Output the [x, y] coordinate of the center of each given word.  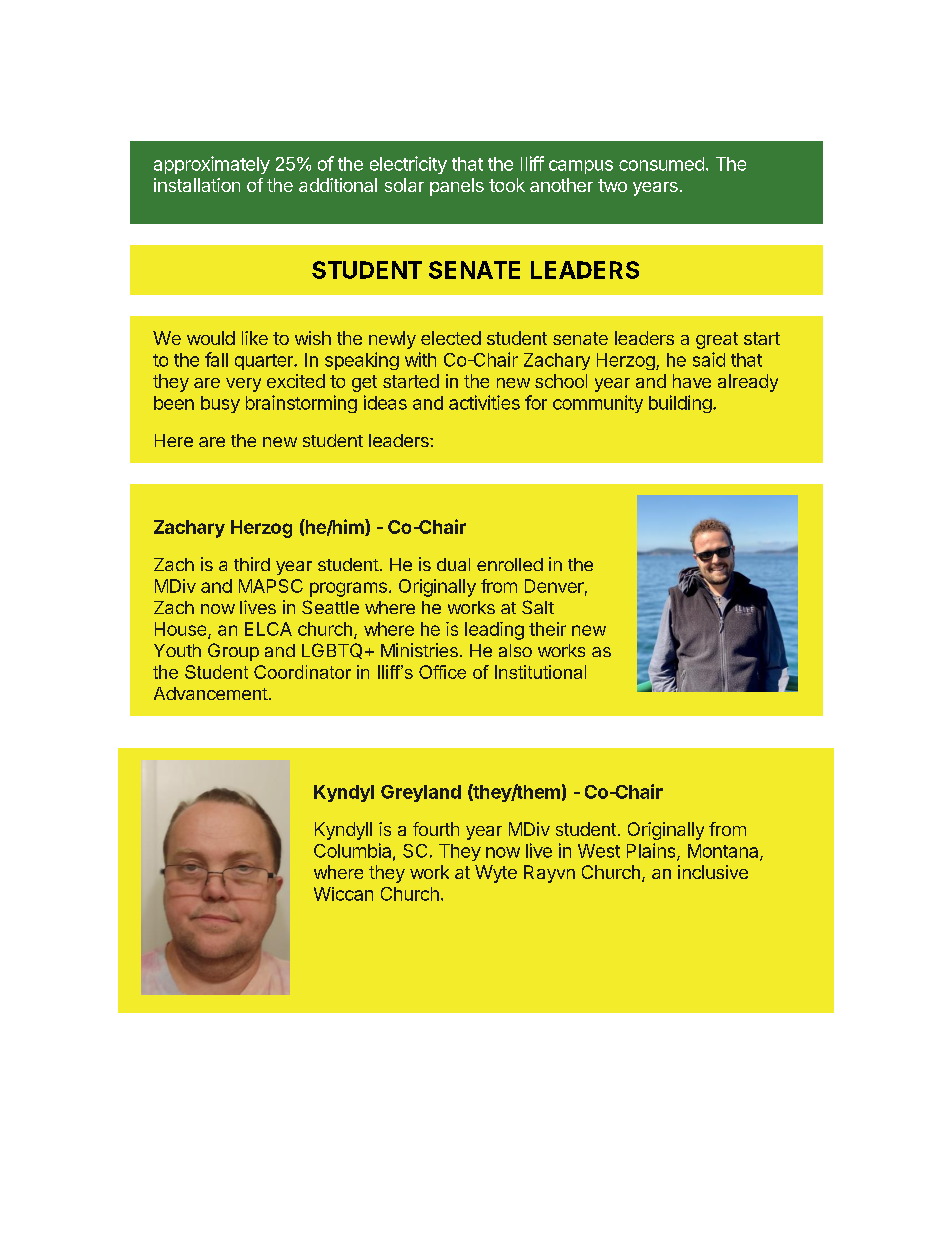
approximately [212, 165]
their [547, 629]
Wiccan [343, 894]
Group [233, 652]
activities [484, 402]
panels [457, 187]
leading [494, 631]
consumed [661, 164]
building [680, 404]
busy [220, 404]
